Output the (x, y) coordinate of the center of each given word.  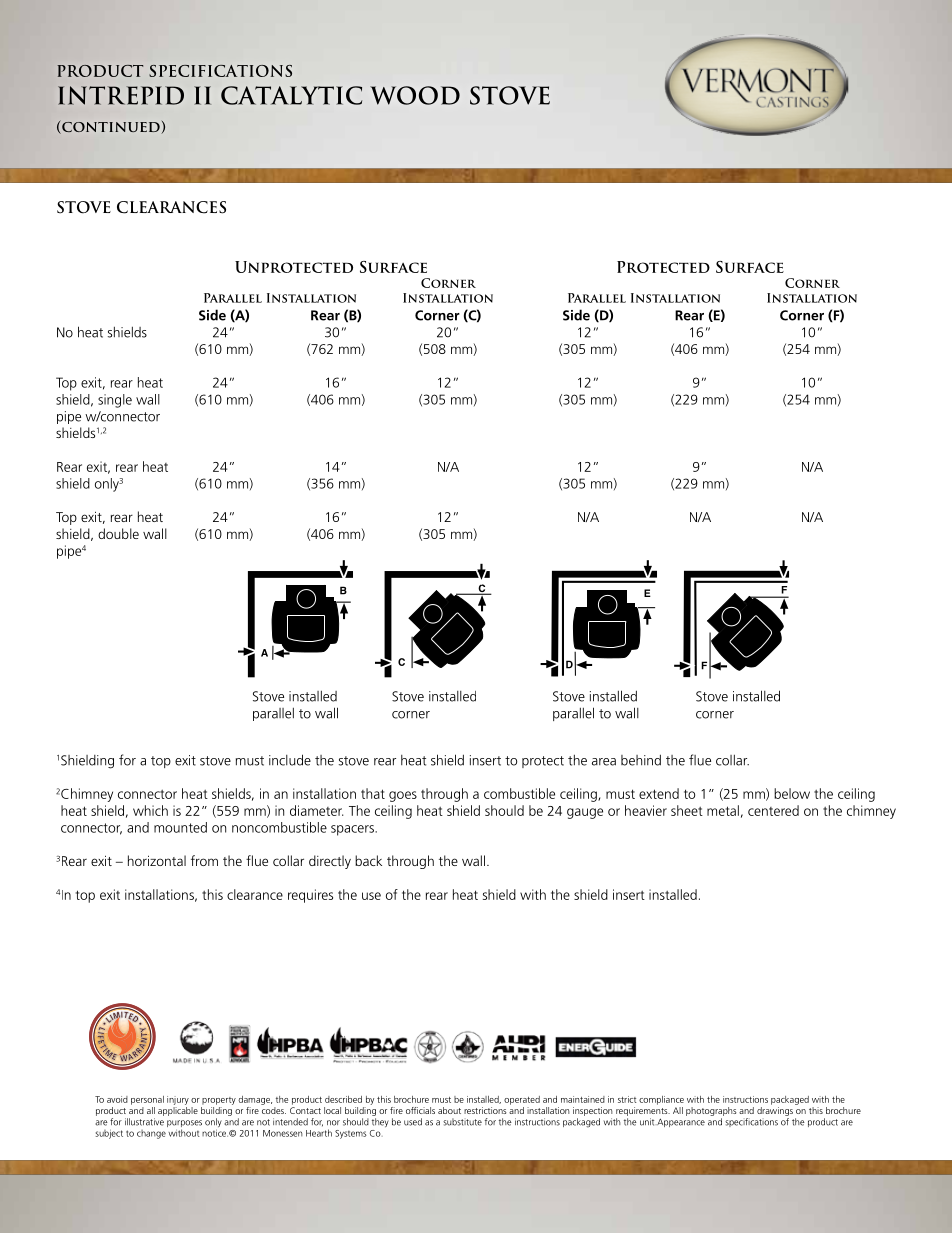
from (204, 860)
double (118, 533)
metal (723, 810)
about (449, 1110)
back (368, 860)
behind (641, 760)
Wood (415, 95)
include (290, 760)
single (115, 401)
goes (403, 796)
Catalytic (291, 95)
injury (178, 1100)
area (604, 762)
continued (110, 127)
